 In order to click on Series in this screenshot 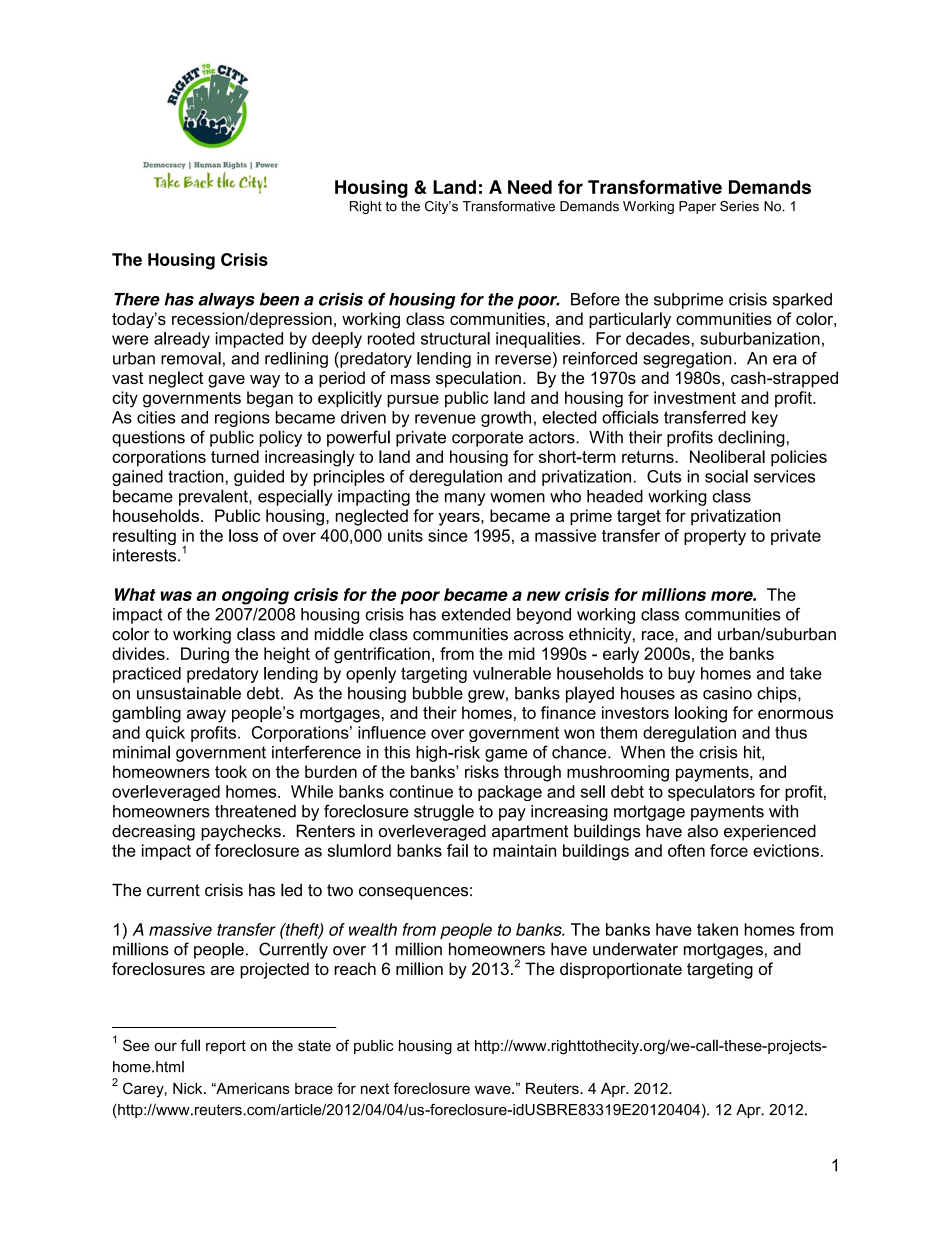, I will do `click(739, 206)`.
